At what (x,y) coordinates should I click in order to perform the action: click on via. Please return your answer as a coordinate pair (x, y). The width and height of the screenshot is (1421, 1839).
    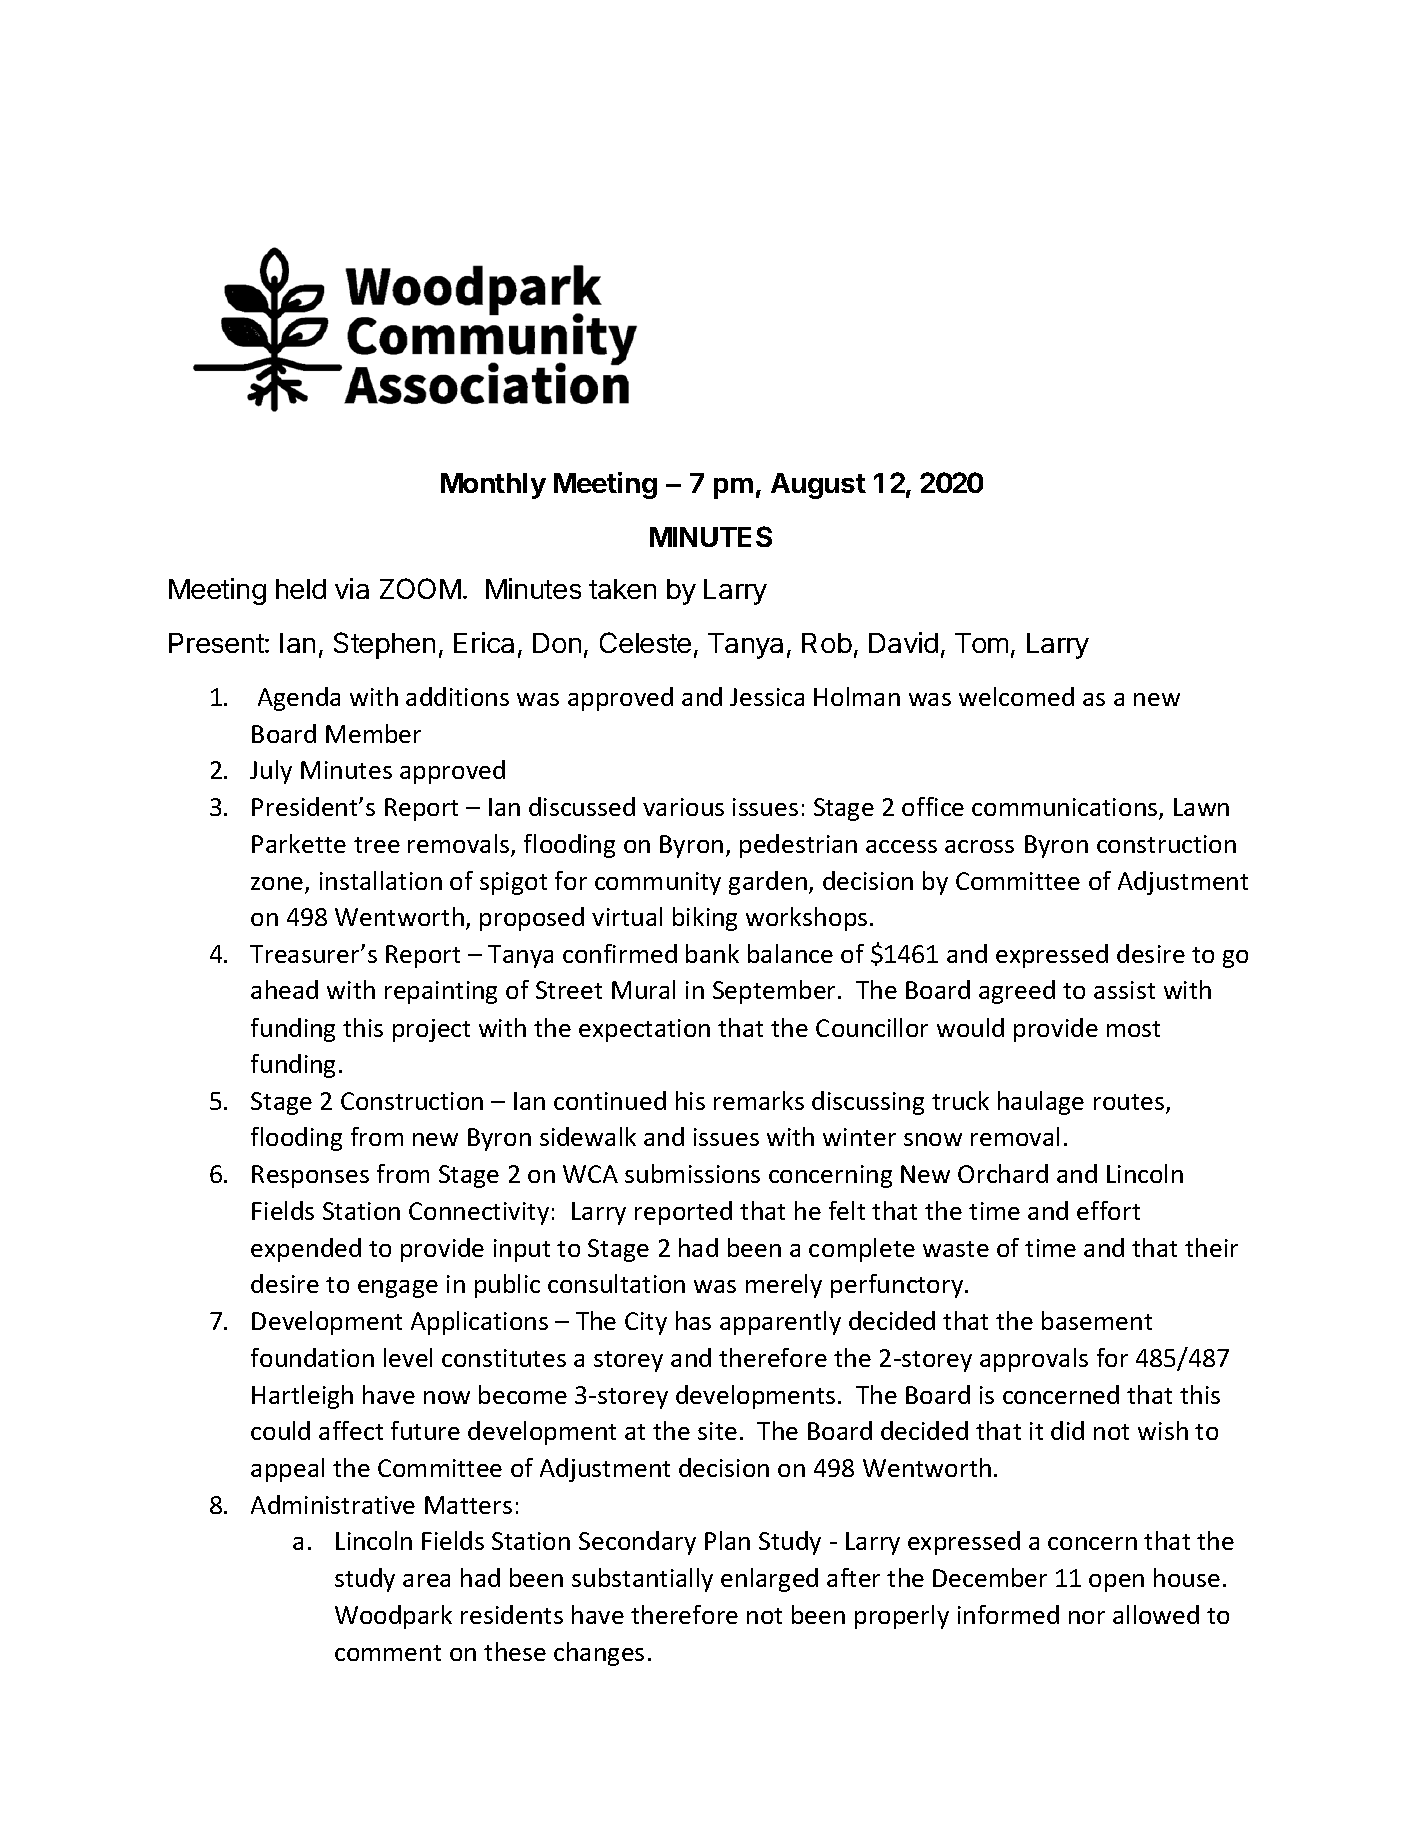
    Looking at the image, I should click on (352, 588).
